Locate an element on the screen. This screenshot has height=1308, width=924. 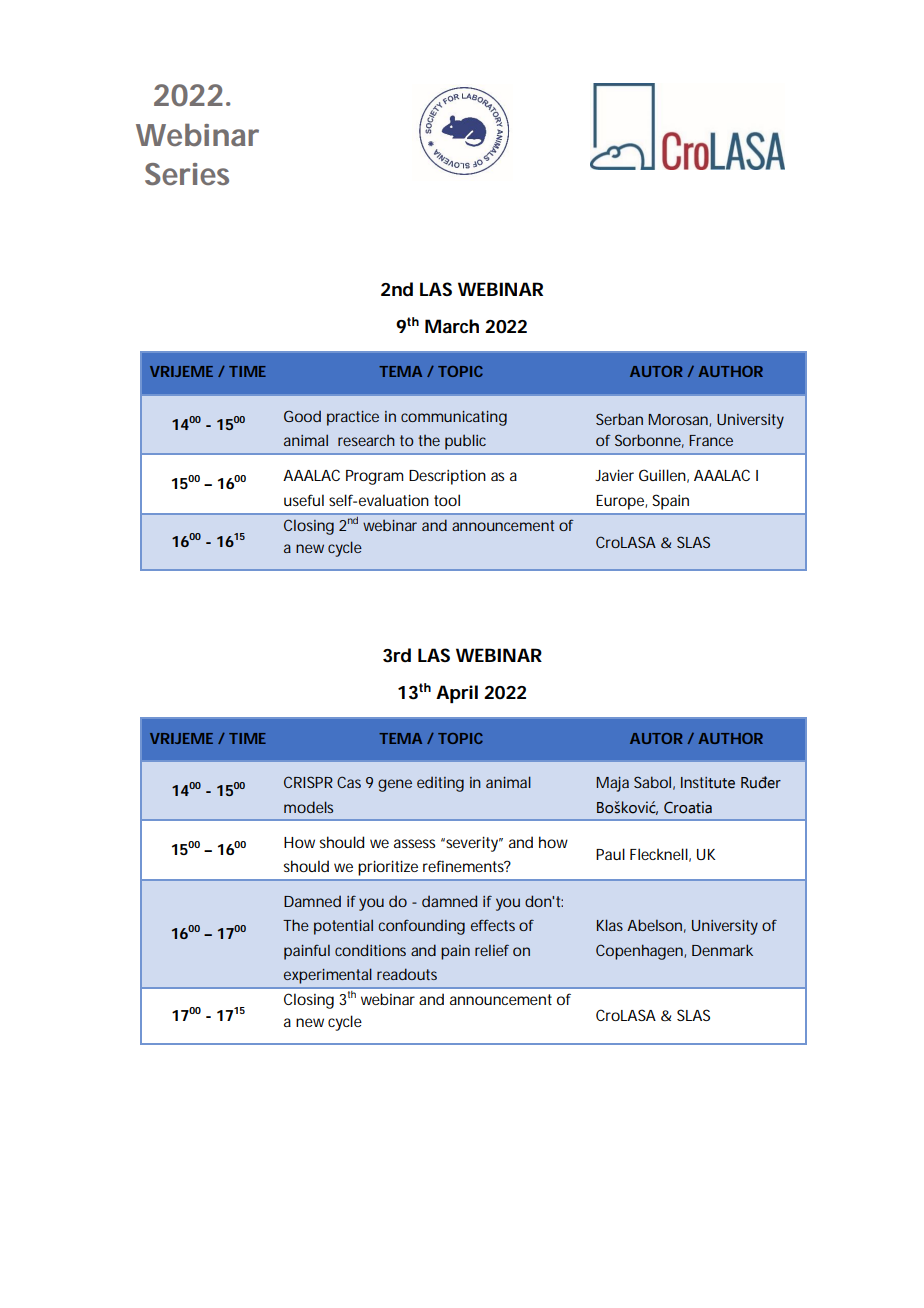
Good is located at coordinates (302, 416).
